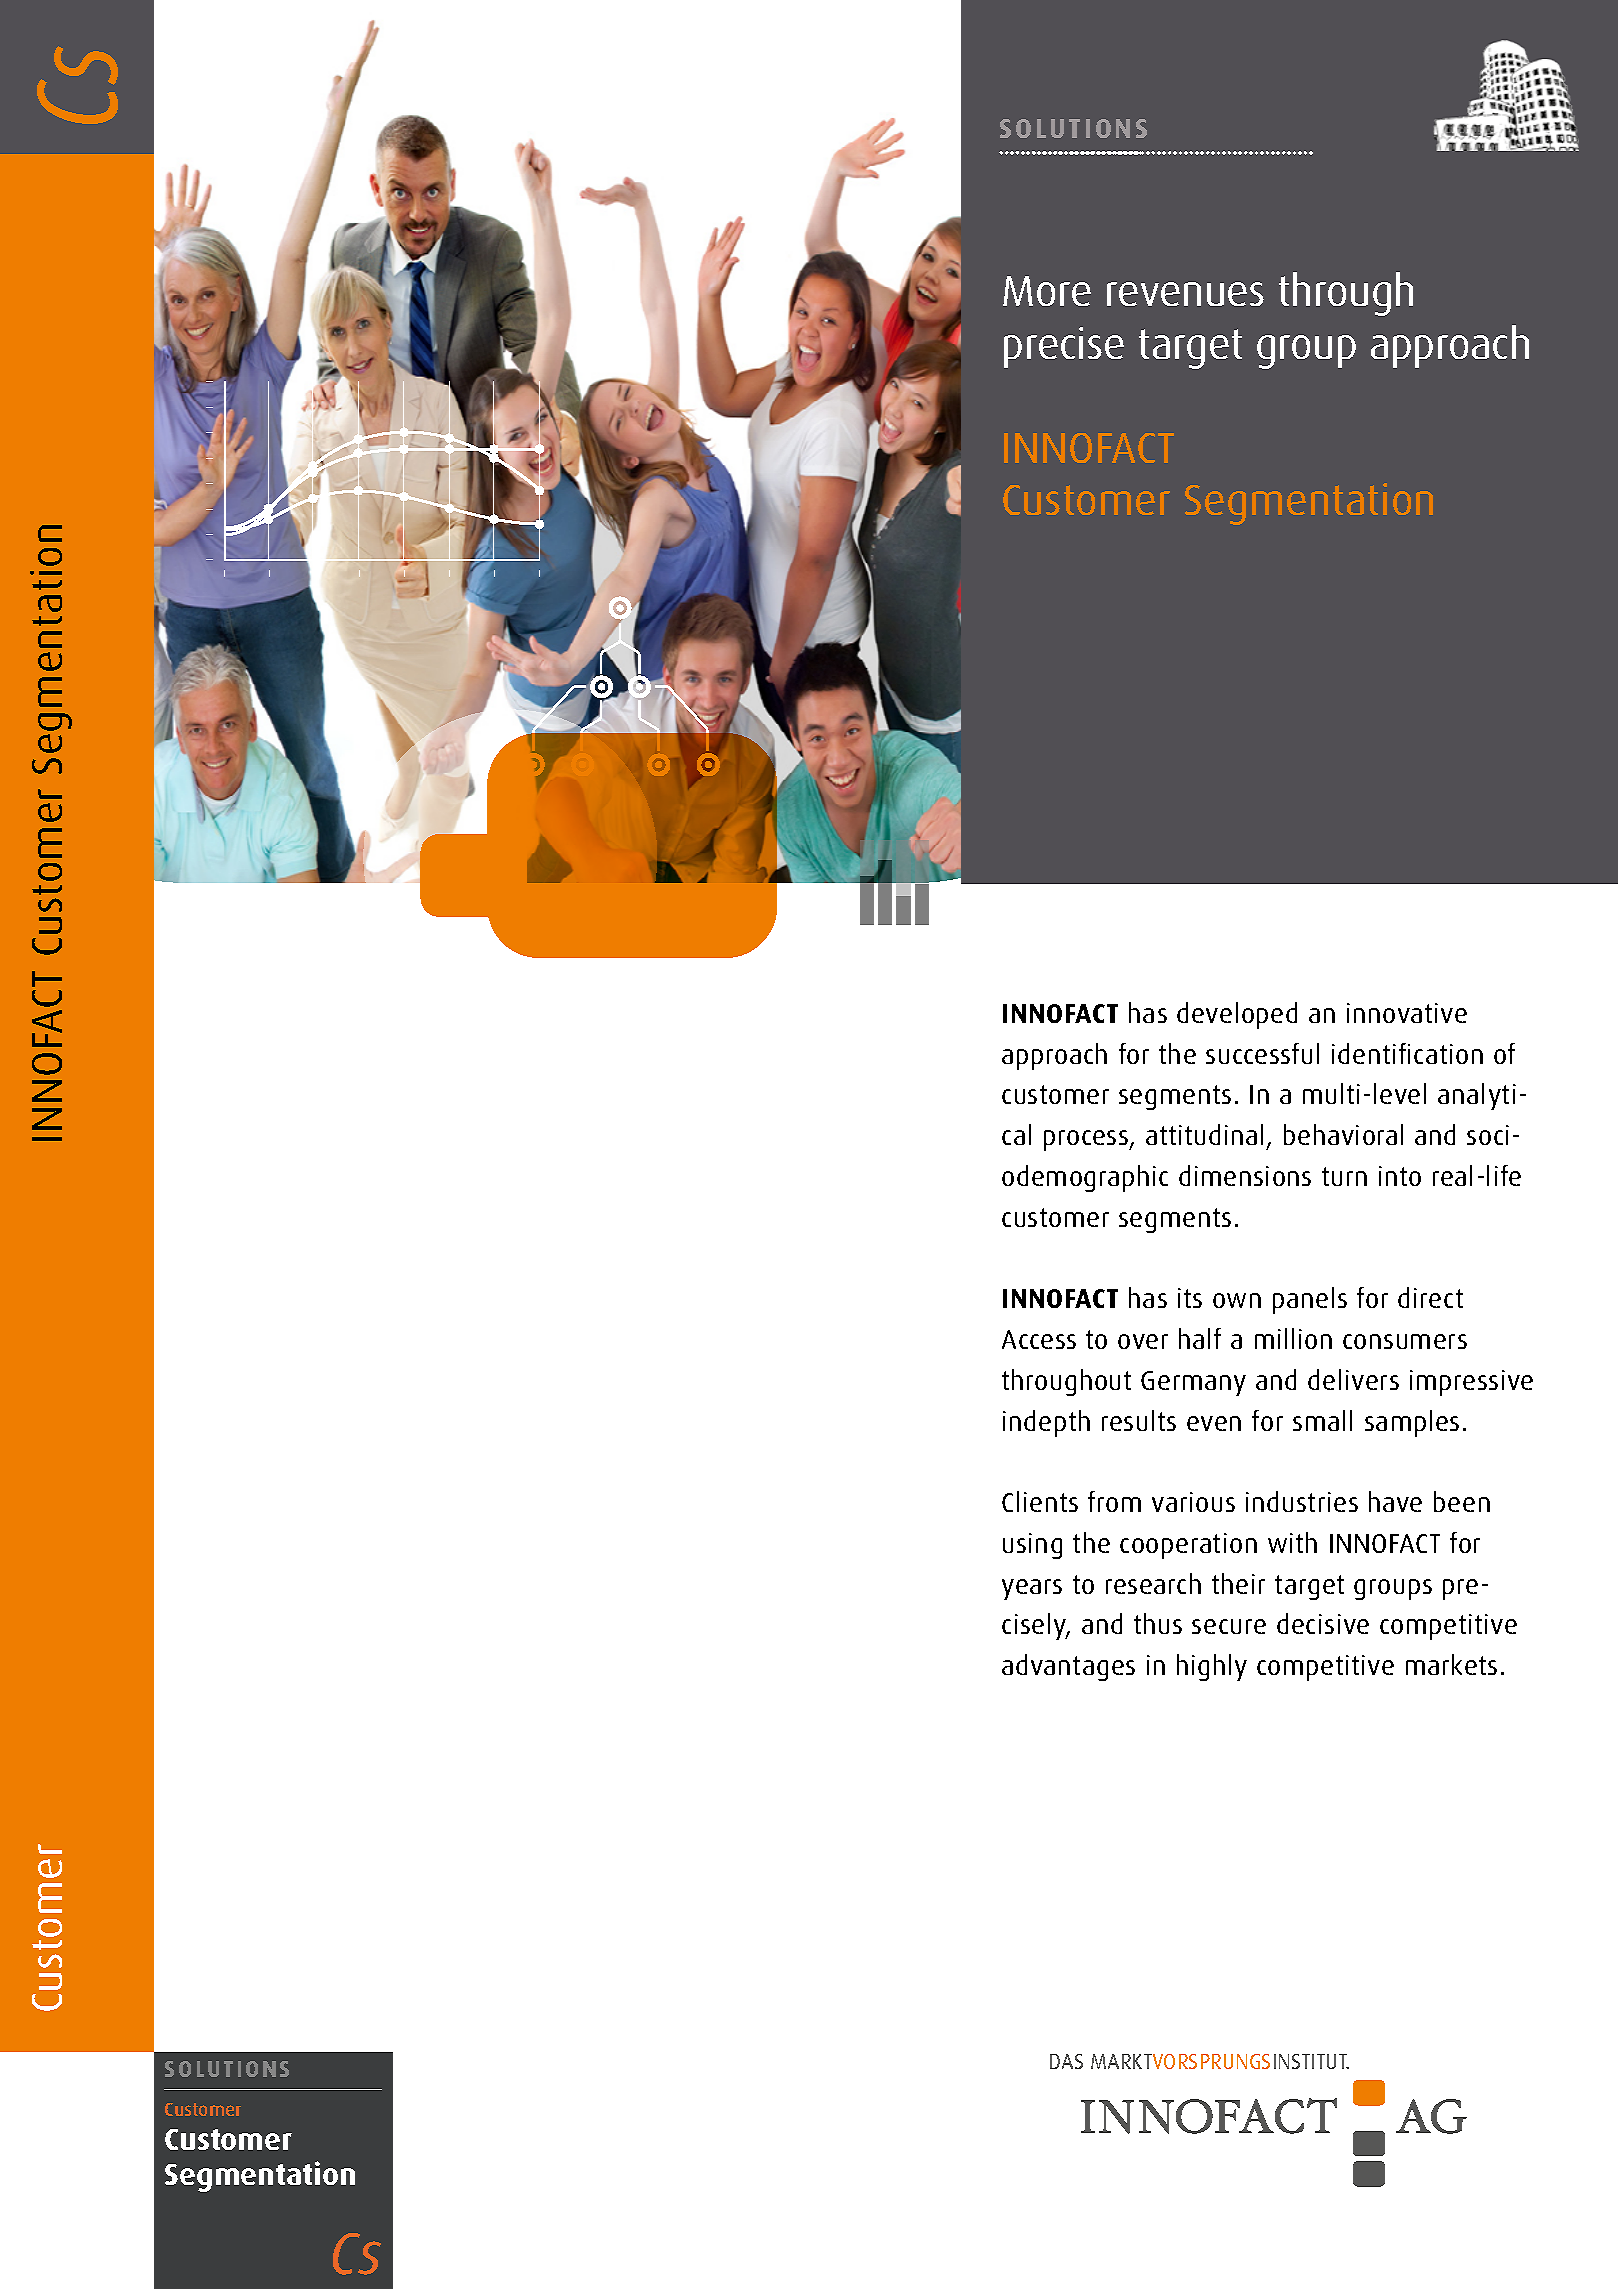 Image resolution: width=1618 pixels, height=2289 pixels. What do you see at coordinates (1237, 1015) in the screenshot?
I see `developed` at bounding box center [1237, 1015].
